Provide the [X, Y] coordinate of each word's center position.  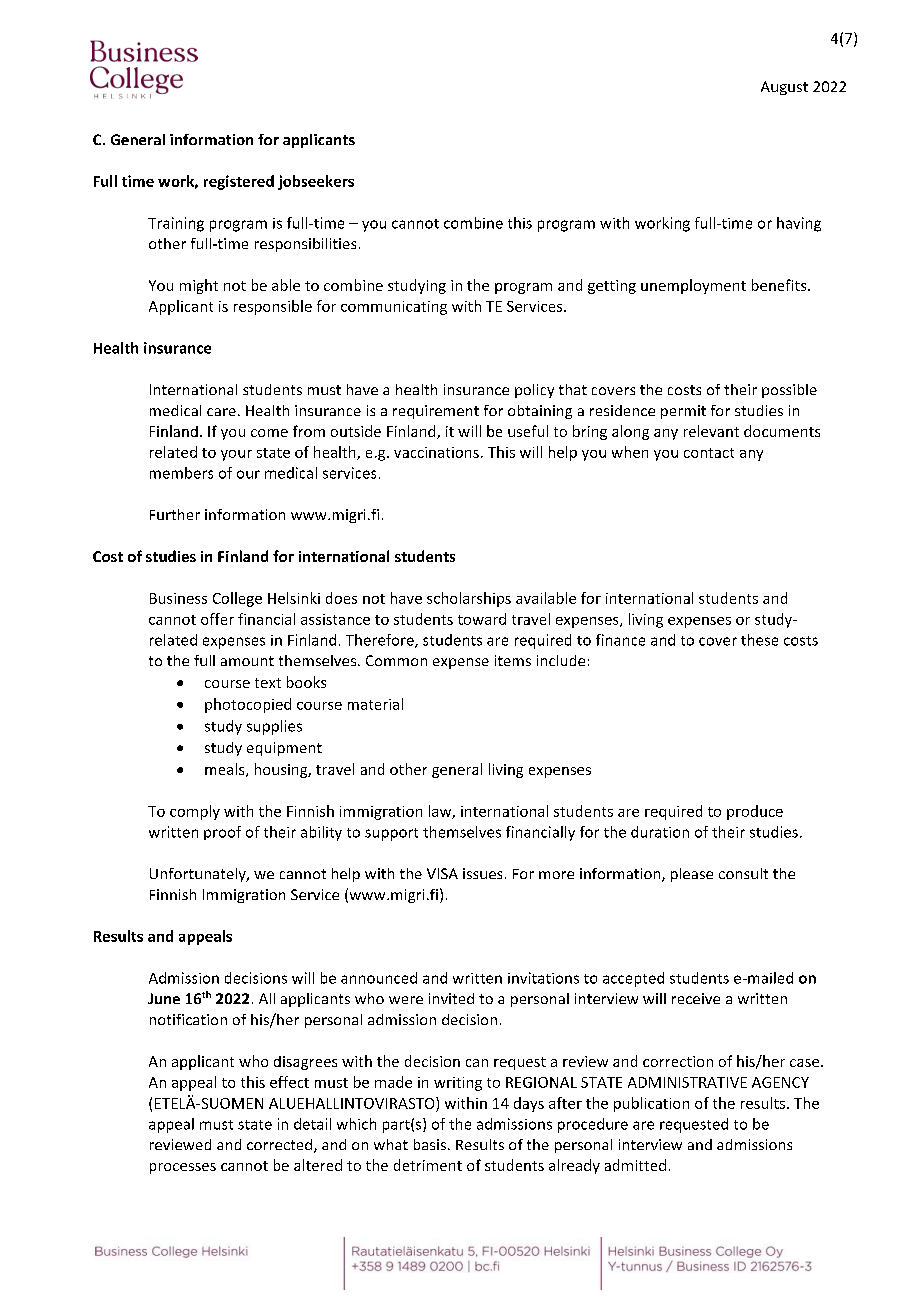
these [759, 640]
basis [430, 1144]
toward [482, 619]
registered [239, 182]
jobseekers [316, 182]
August [784, 88]
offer [217, 619]
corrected [281, 1146]
